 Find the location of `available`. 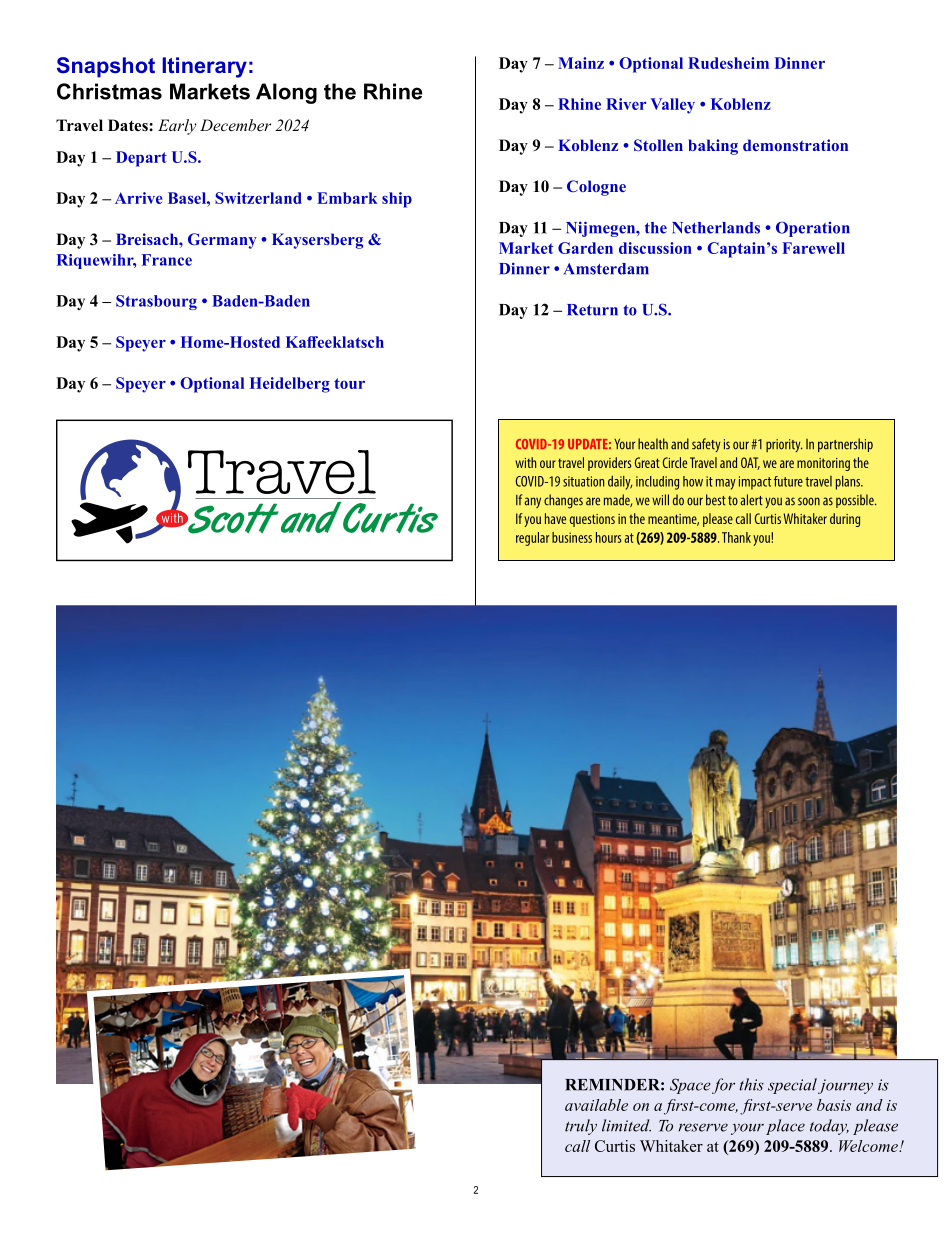

available is located at coordinates (596, 1105).
